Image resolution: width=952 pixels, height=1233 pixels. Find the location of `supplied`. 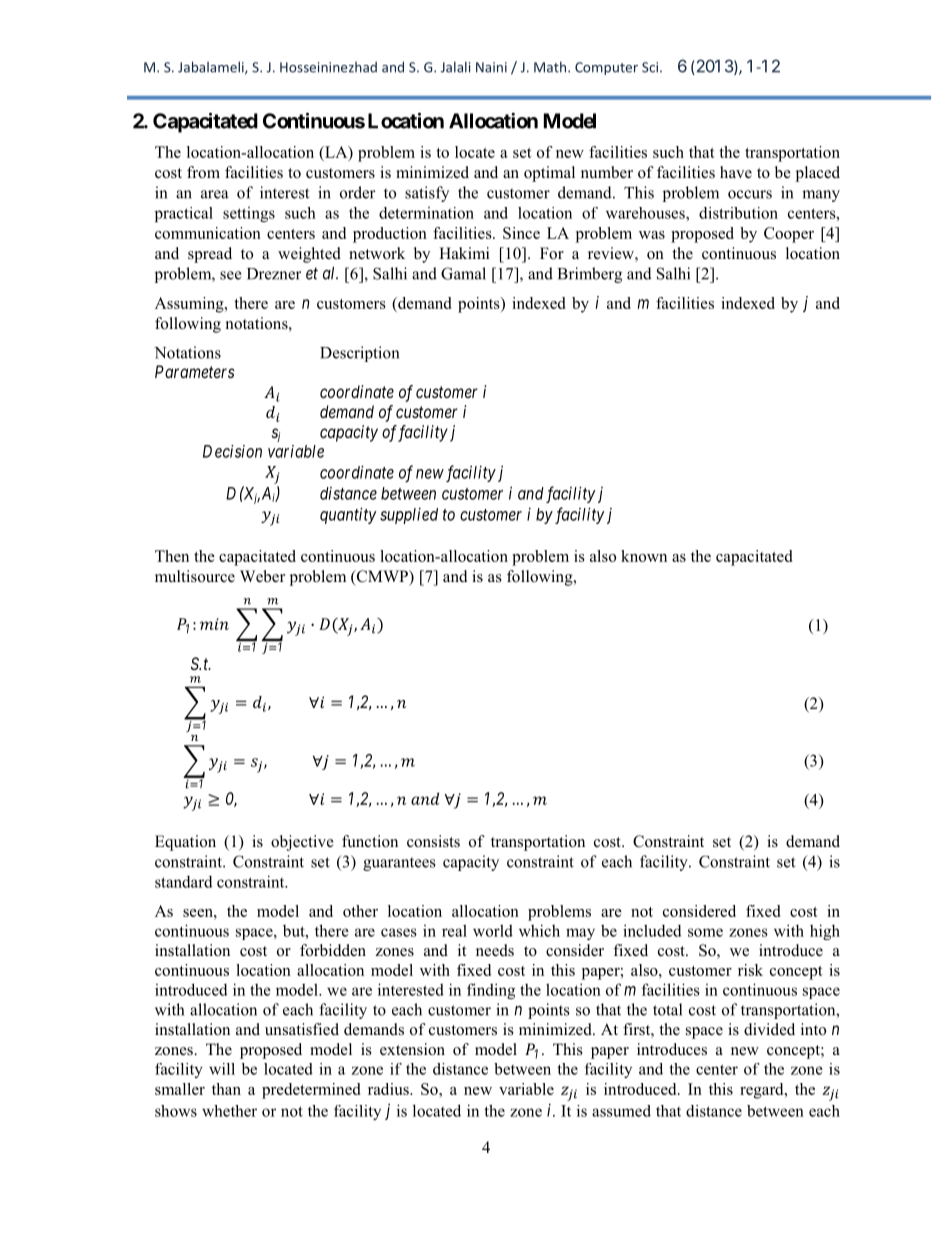

supplied is located at coordinates (409, 516).
